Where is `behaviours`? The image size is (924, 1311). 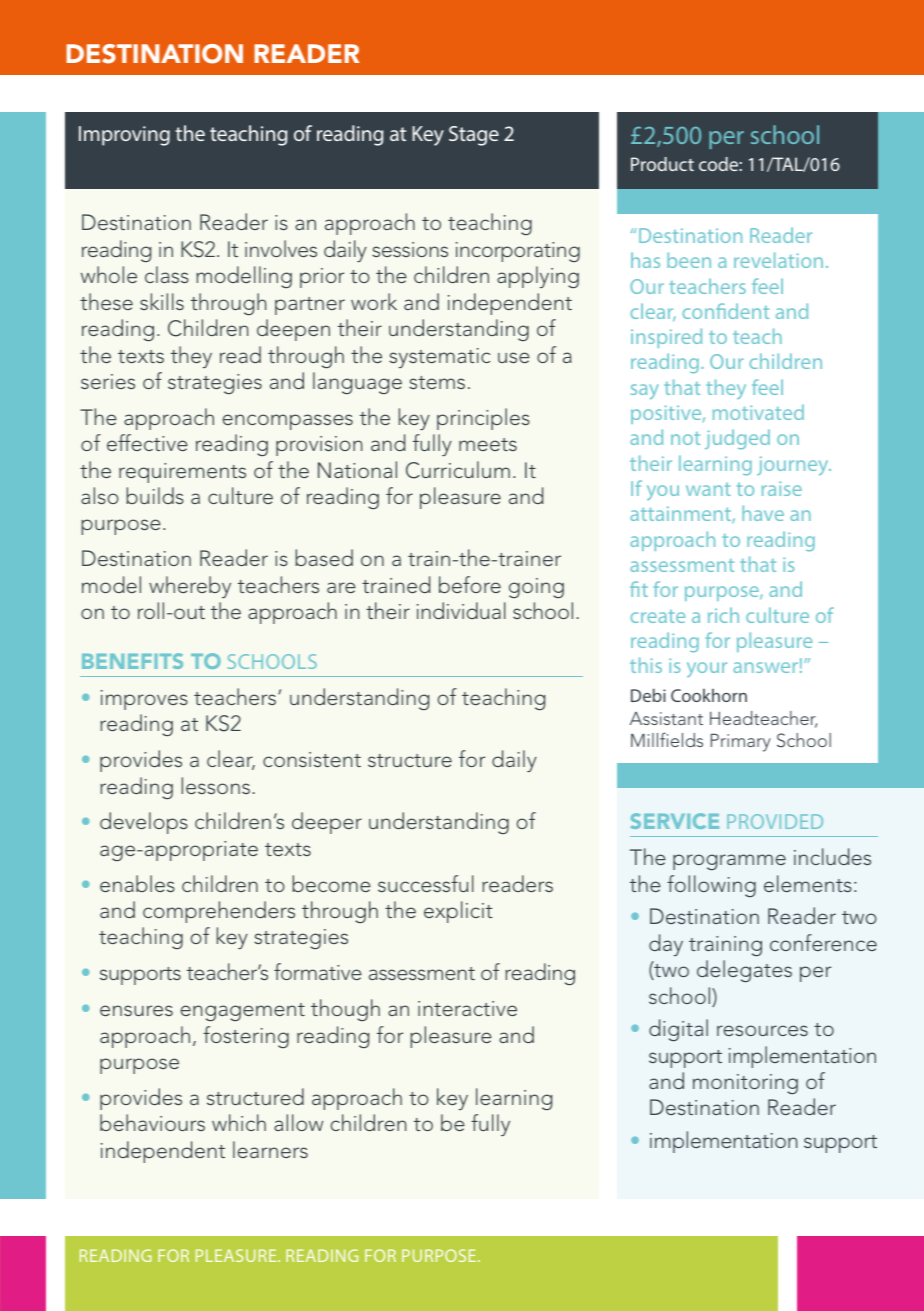 behaviours is located at coordinates (152, 1122).
